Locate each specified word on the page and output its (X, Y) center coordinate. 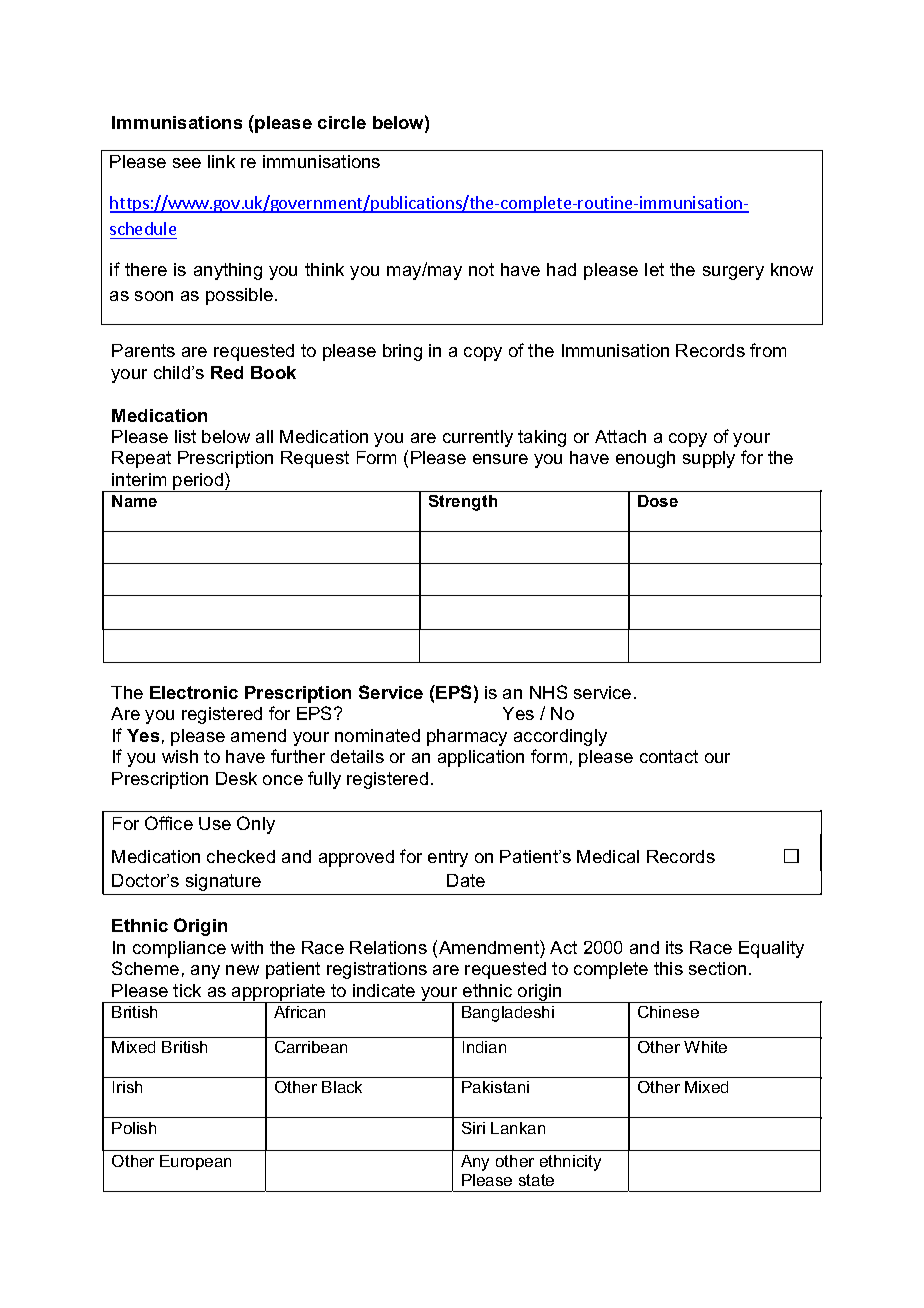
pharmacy (467, 737)
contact (669, 756)
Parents (143, 350)
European (195, 1162)
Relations (388, 947)
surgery (733, 273)
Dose (658, 501)
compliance (179, 949)
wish (180, 756)
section (717, 968)
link (221, 161)
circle (342, 122)
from (768, 350)
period (199, 482)
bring (402, 352)
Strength (463, 503)
